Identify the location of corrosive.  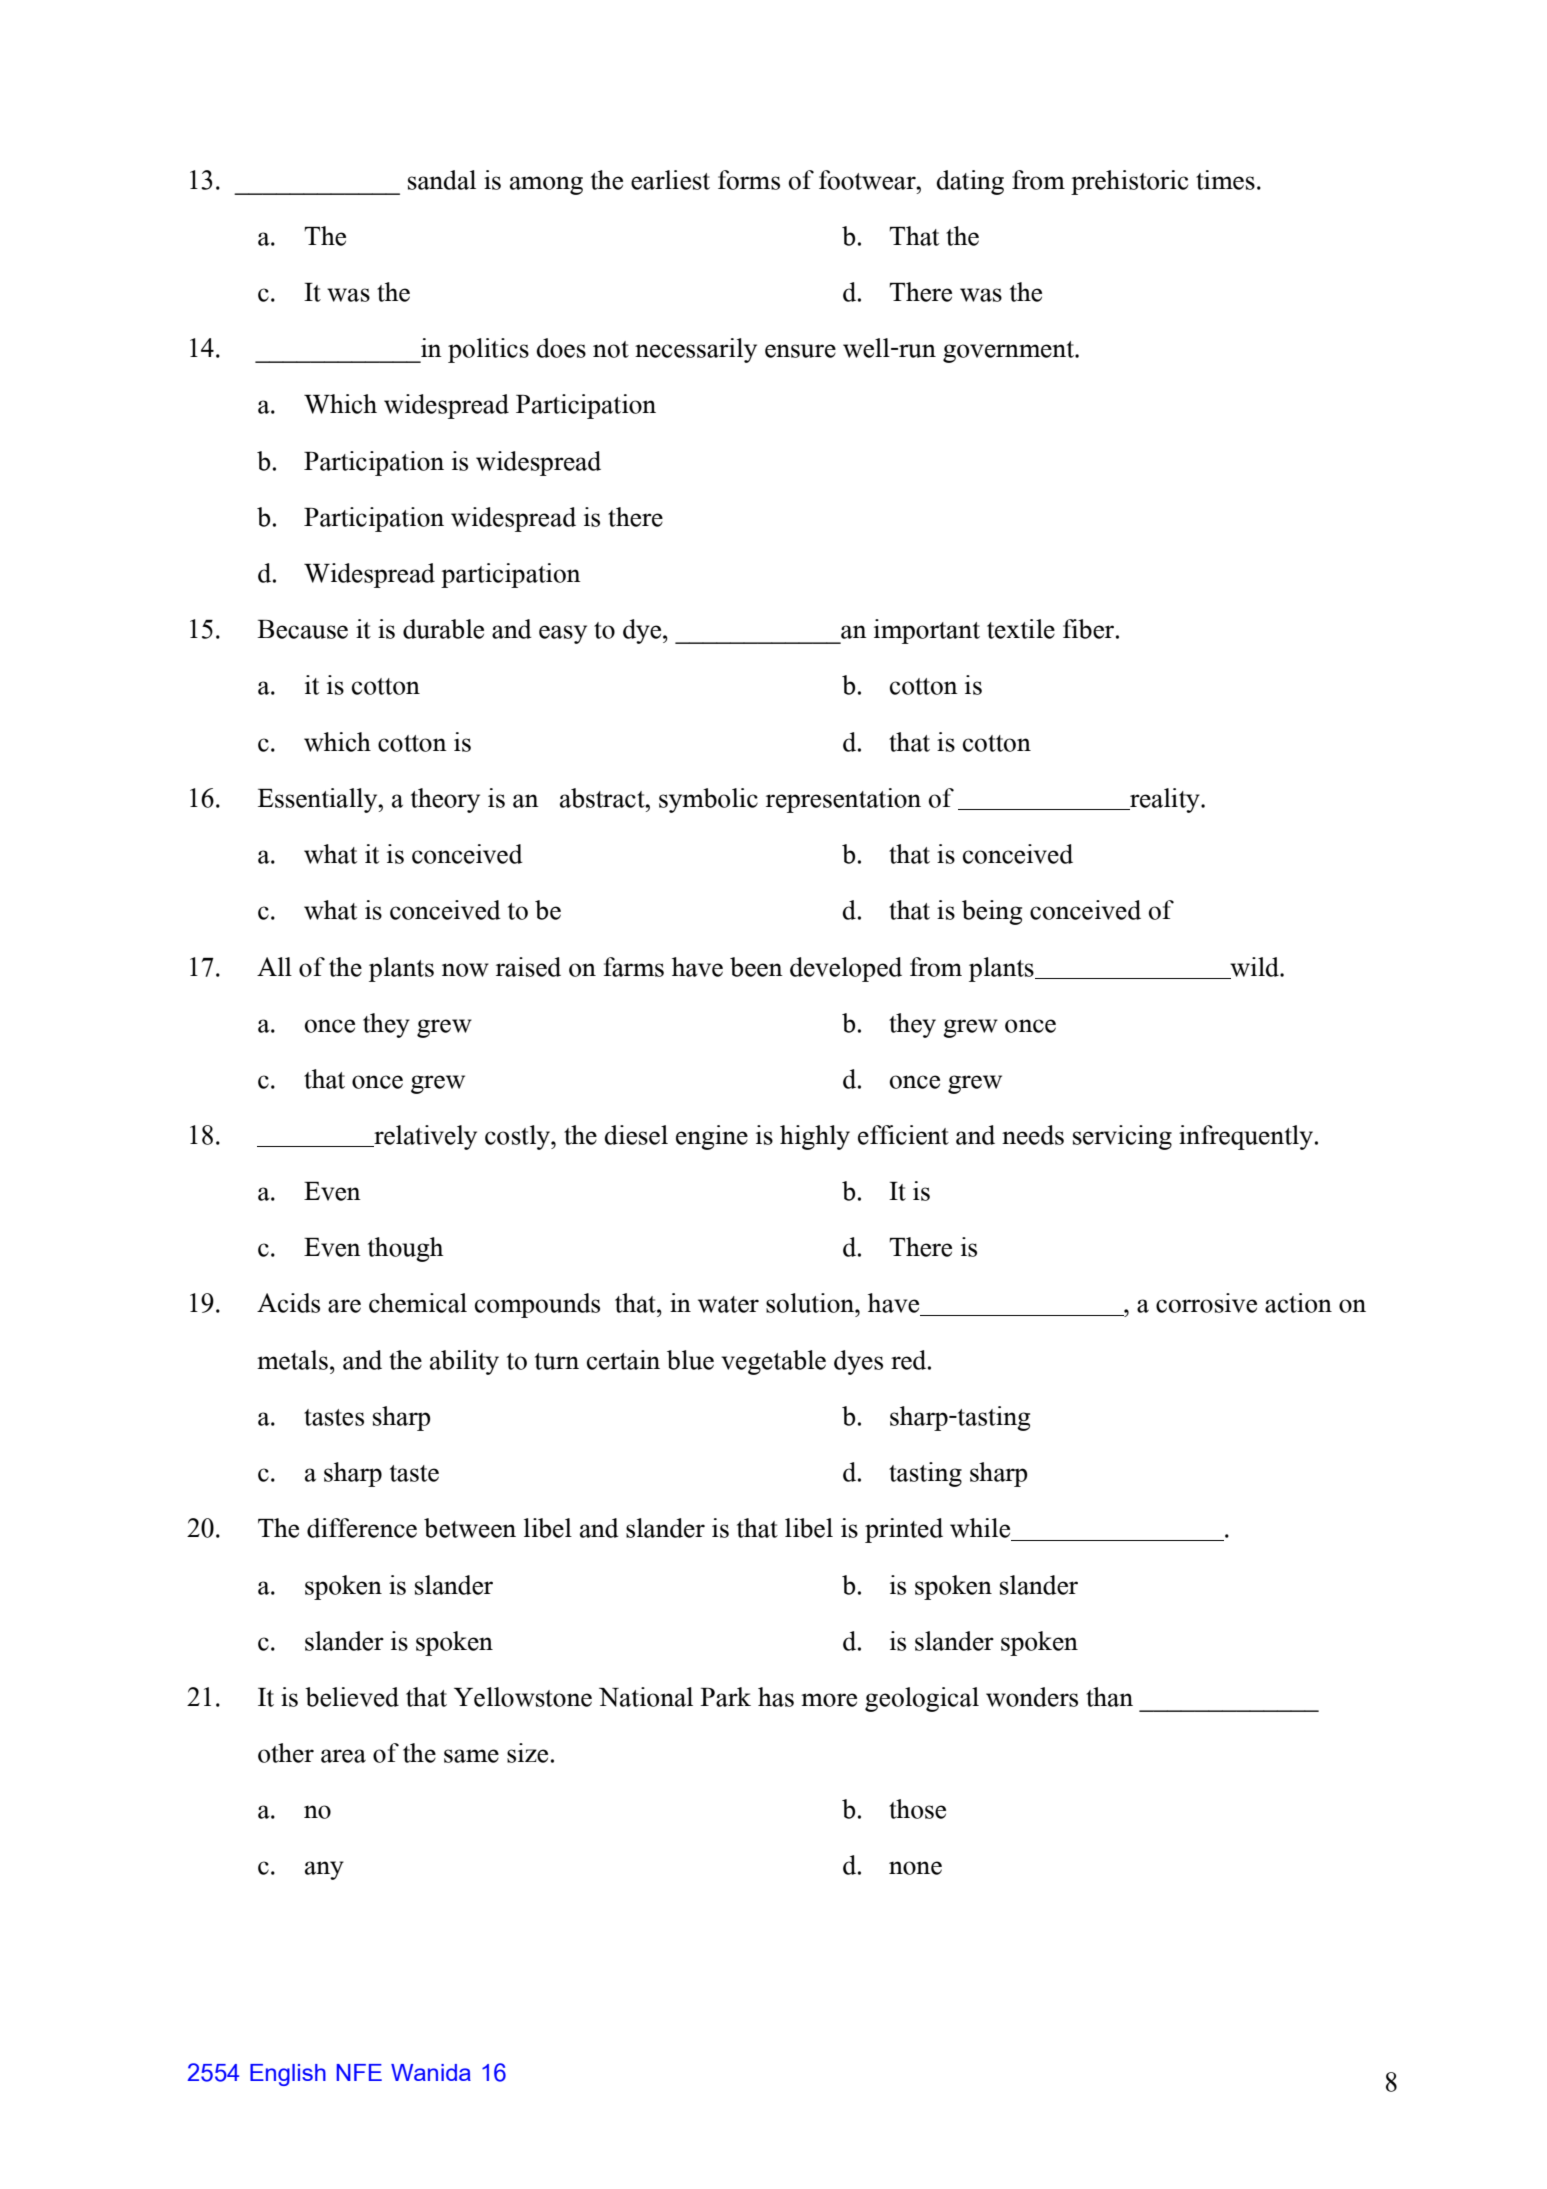
(1206, 1303).
